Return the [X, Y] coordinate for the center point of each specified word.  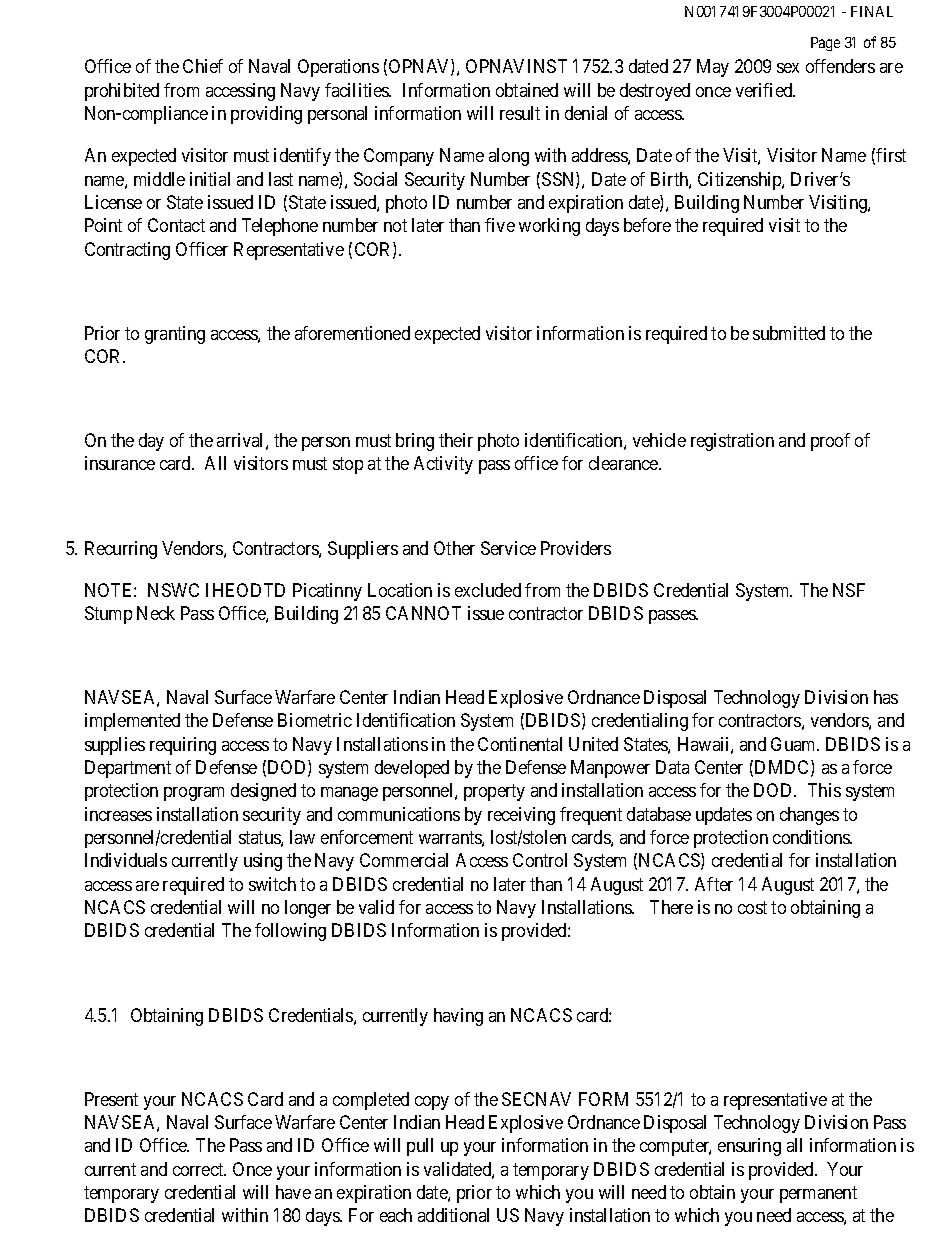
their [456, 440]
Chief [203, 66]
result [520, 113]
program [194, 794]
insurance [120, 463]
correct [199, 1169]
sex [788, 68]
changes [809, 816]
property [494, 793]
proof [830, 442]
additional [453, 1215]
